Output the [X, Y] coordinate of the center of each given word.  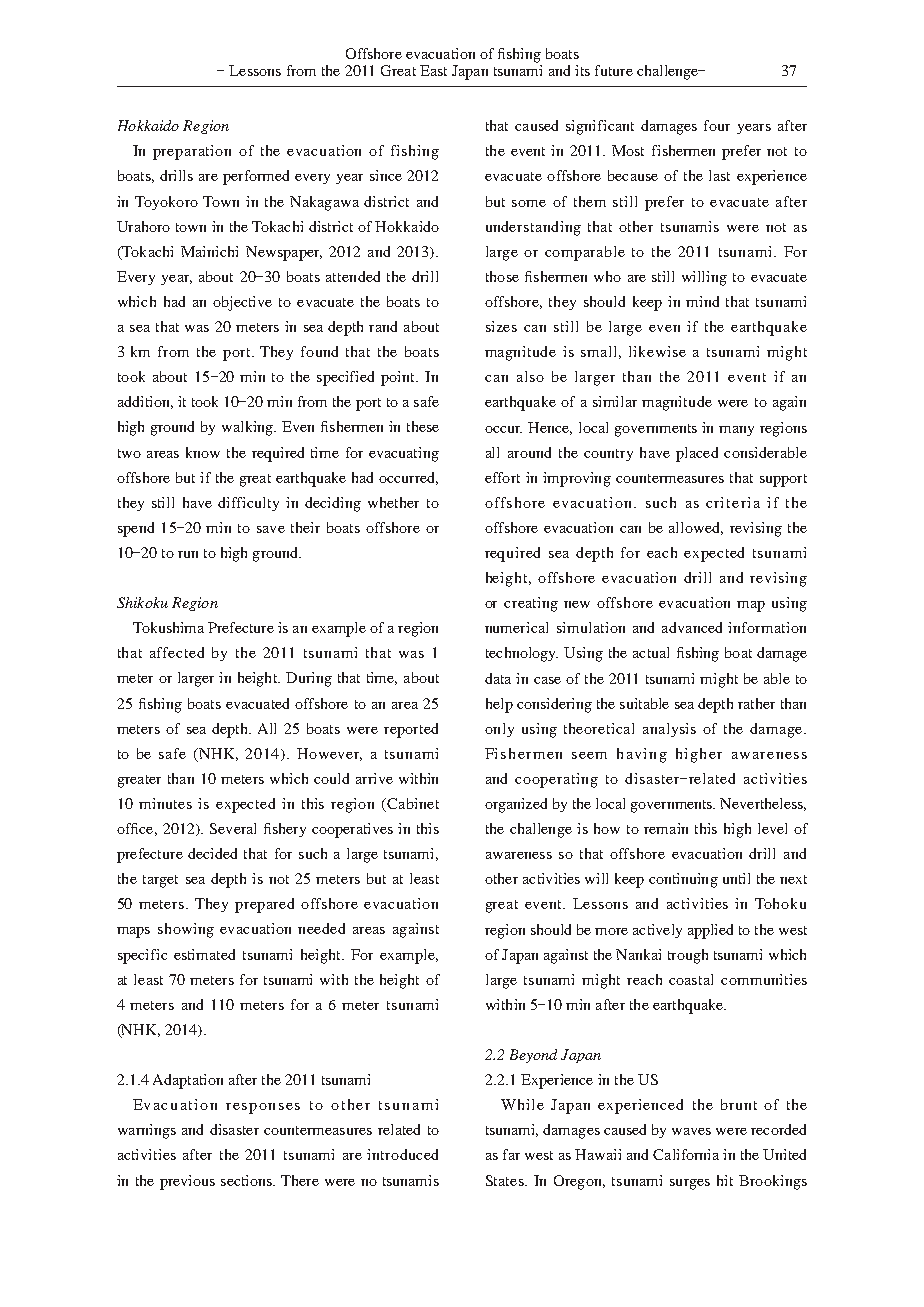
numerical [516, 627]
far [511, 1154]
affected [177, 652]
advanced [692, 627]
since [386, 175]
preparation [192, 152]
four [717, 125]
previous [187, 1182]
